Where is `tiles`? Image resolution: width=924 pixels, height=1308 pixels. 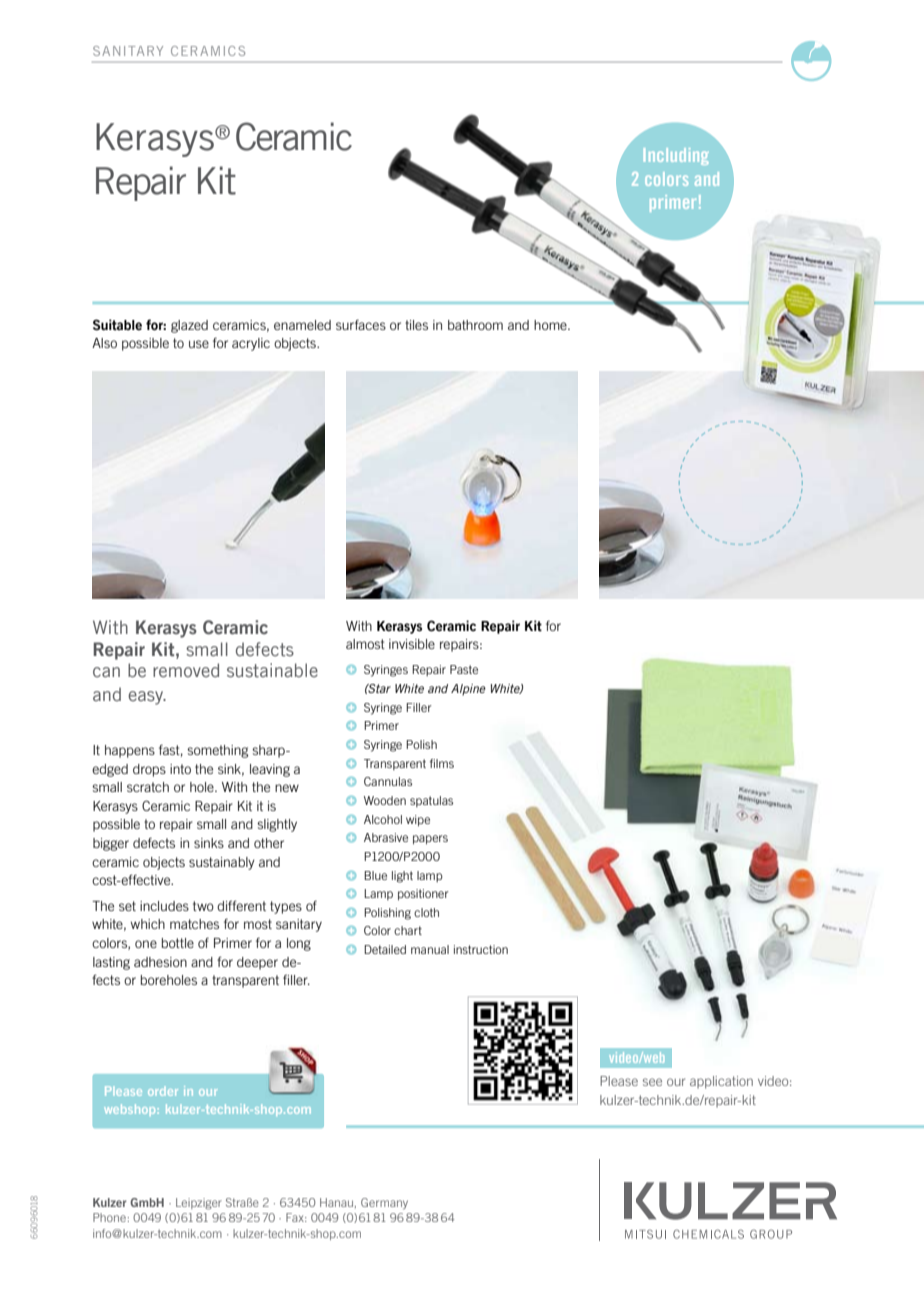
tiles is located at coordinates (416, 325).
